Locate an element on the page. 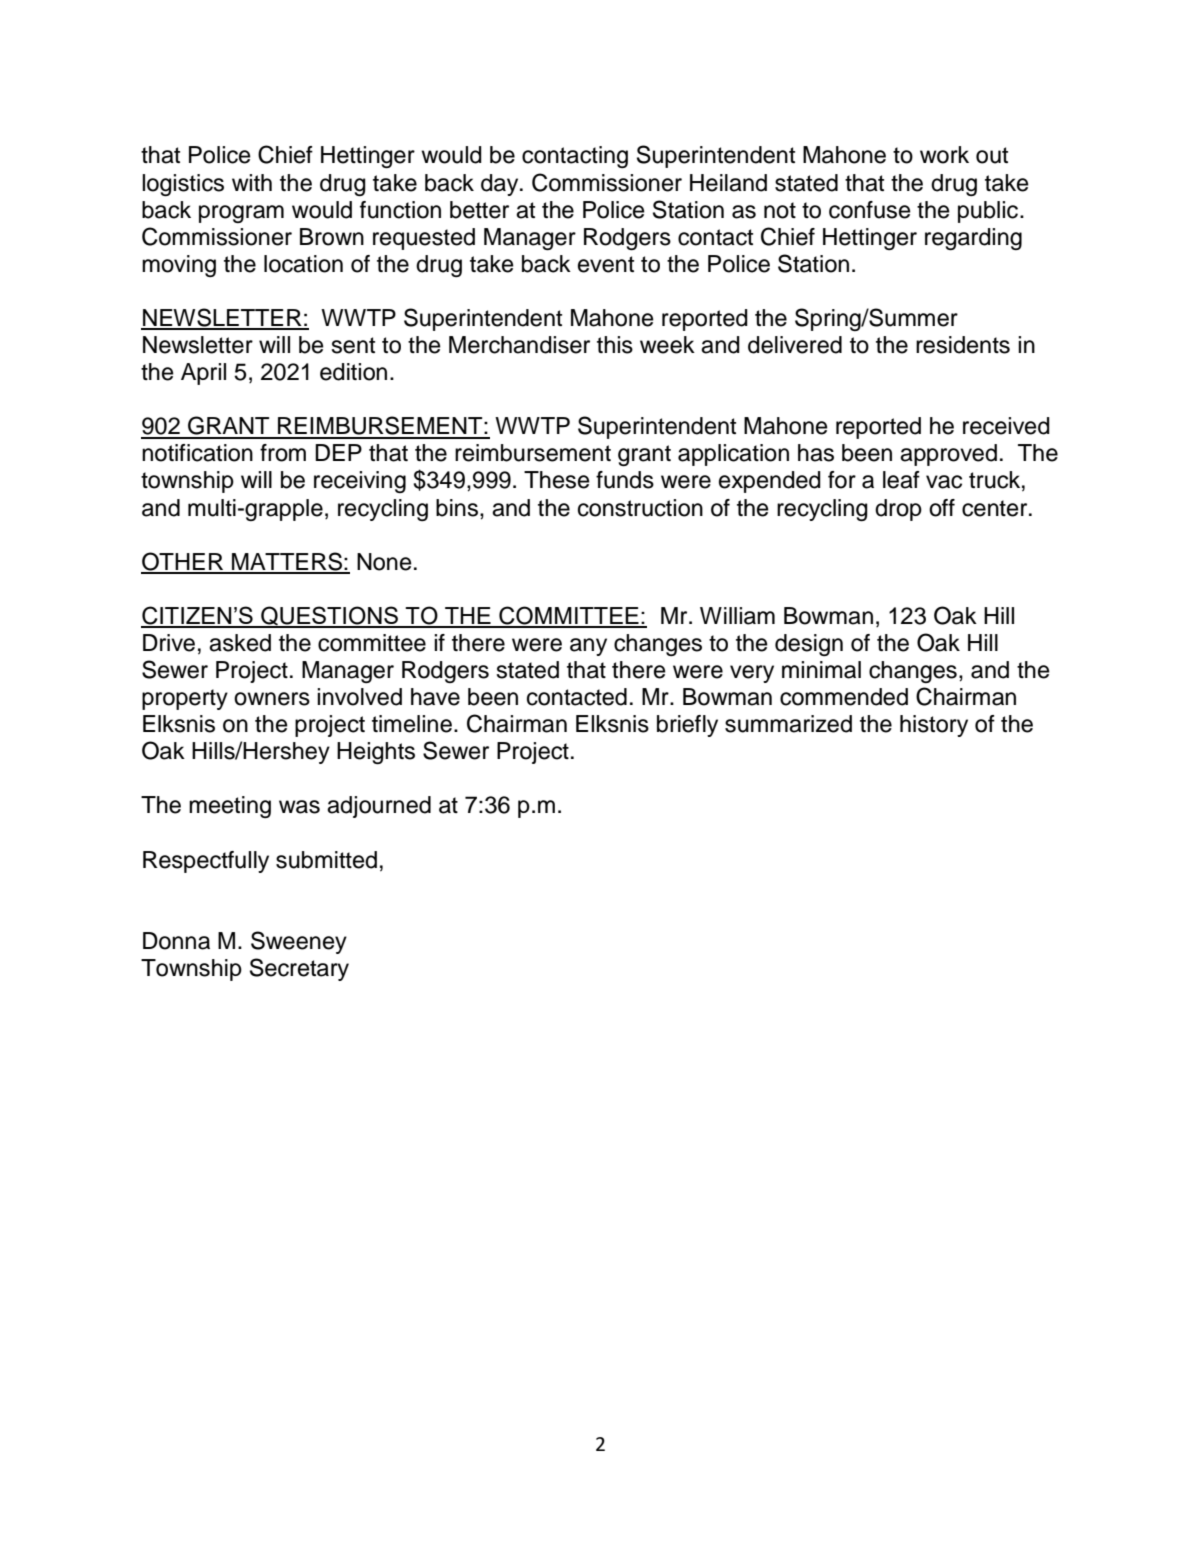 The height and width of the document is (1554, 1201). with is located at coordinates (252, 182).
